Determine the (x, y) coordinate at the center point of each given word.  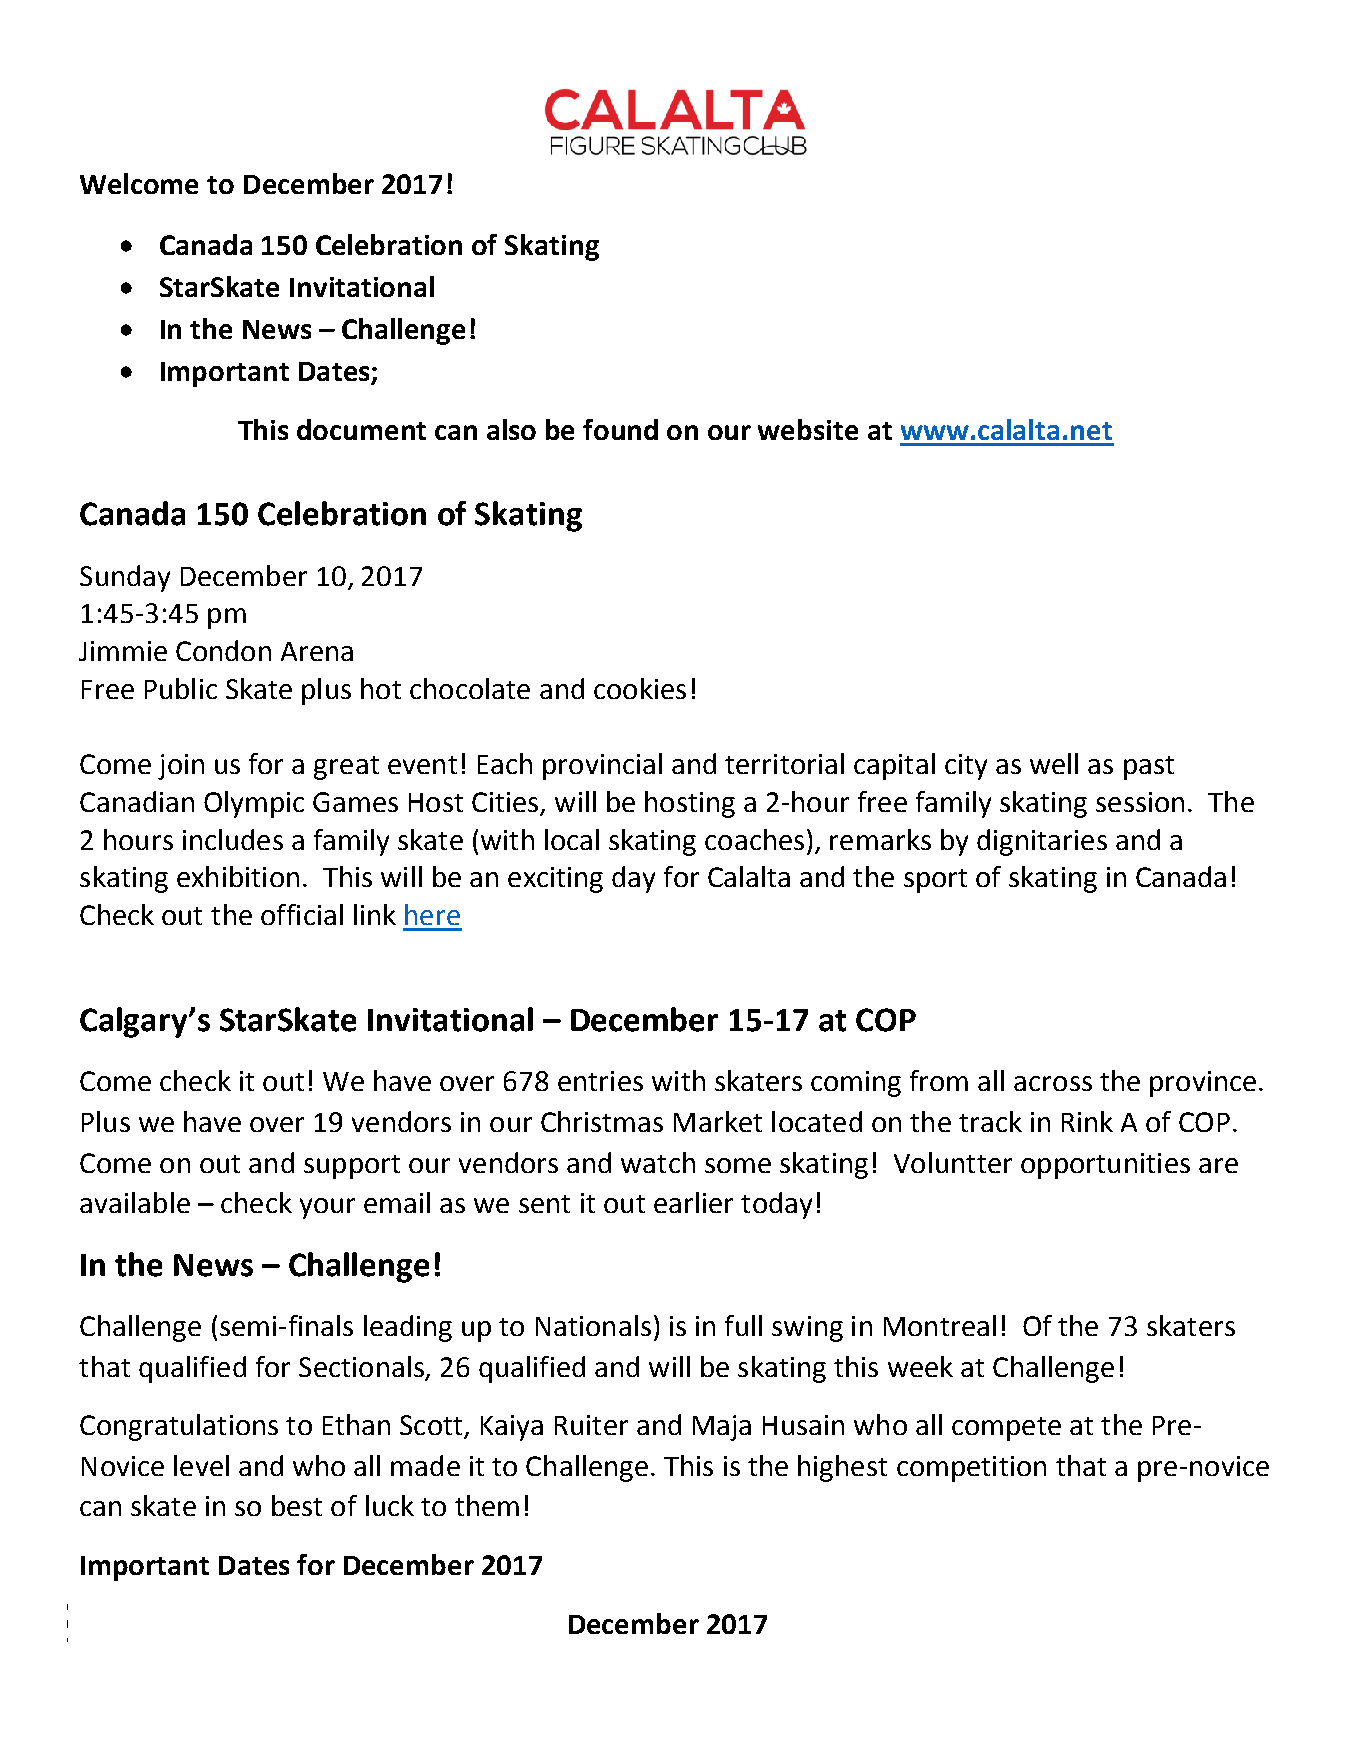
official (302, 914)
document (361, 429)
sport (935, 881)
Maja (722, 1428)
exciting (555, 880)
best (297, 1505)
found (620, 429)
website (808, 429)
